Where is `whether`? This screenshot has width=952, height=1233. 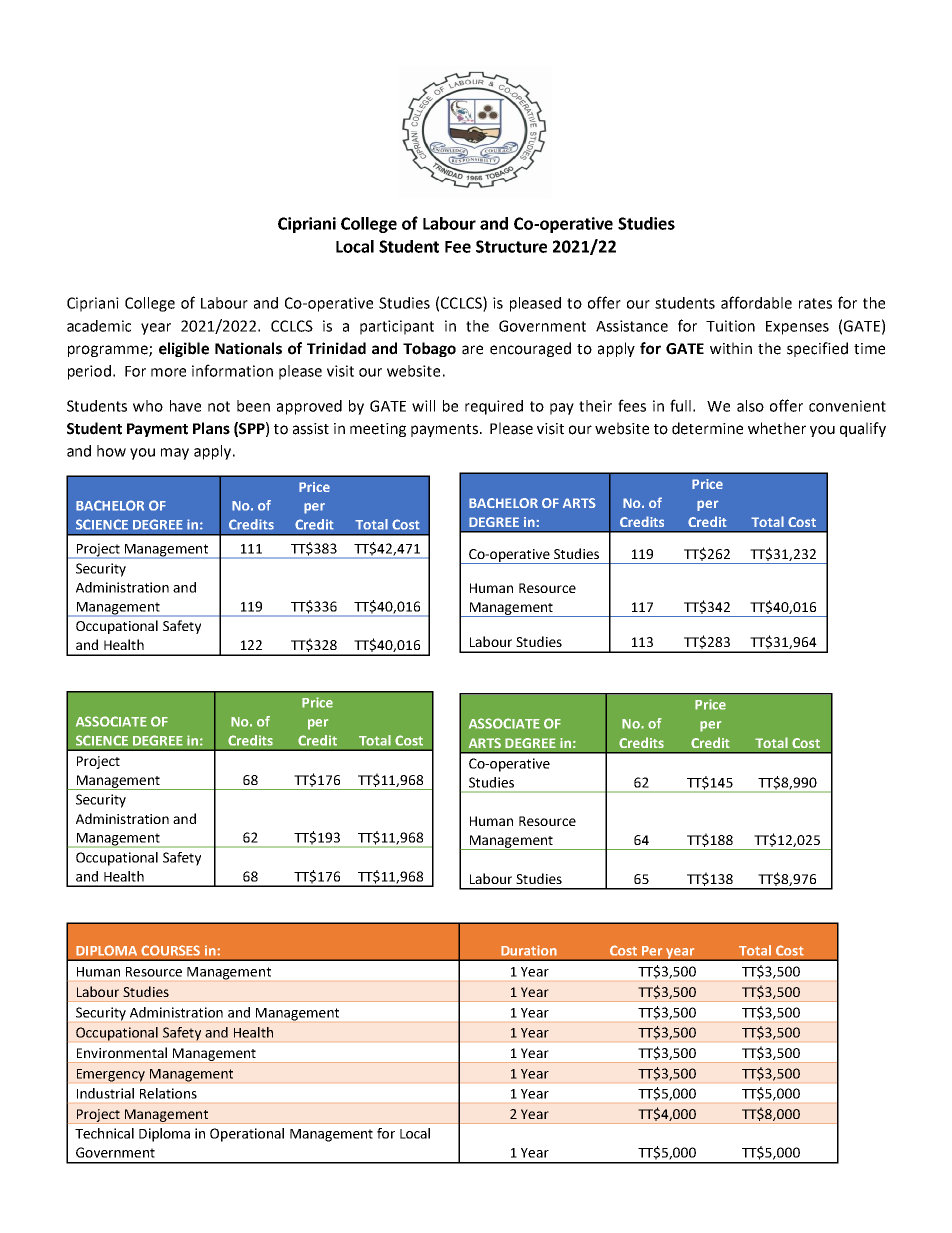
whether is located at coordinates (777, 428).
